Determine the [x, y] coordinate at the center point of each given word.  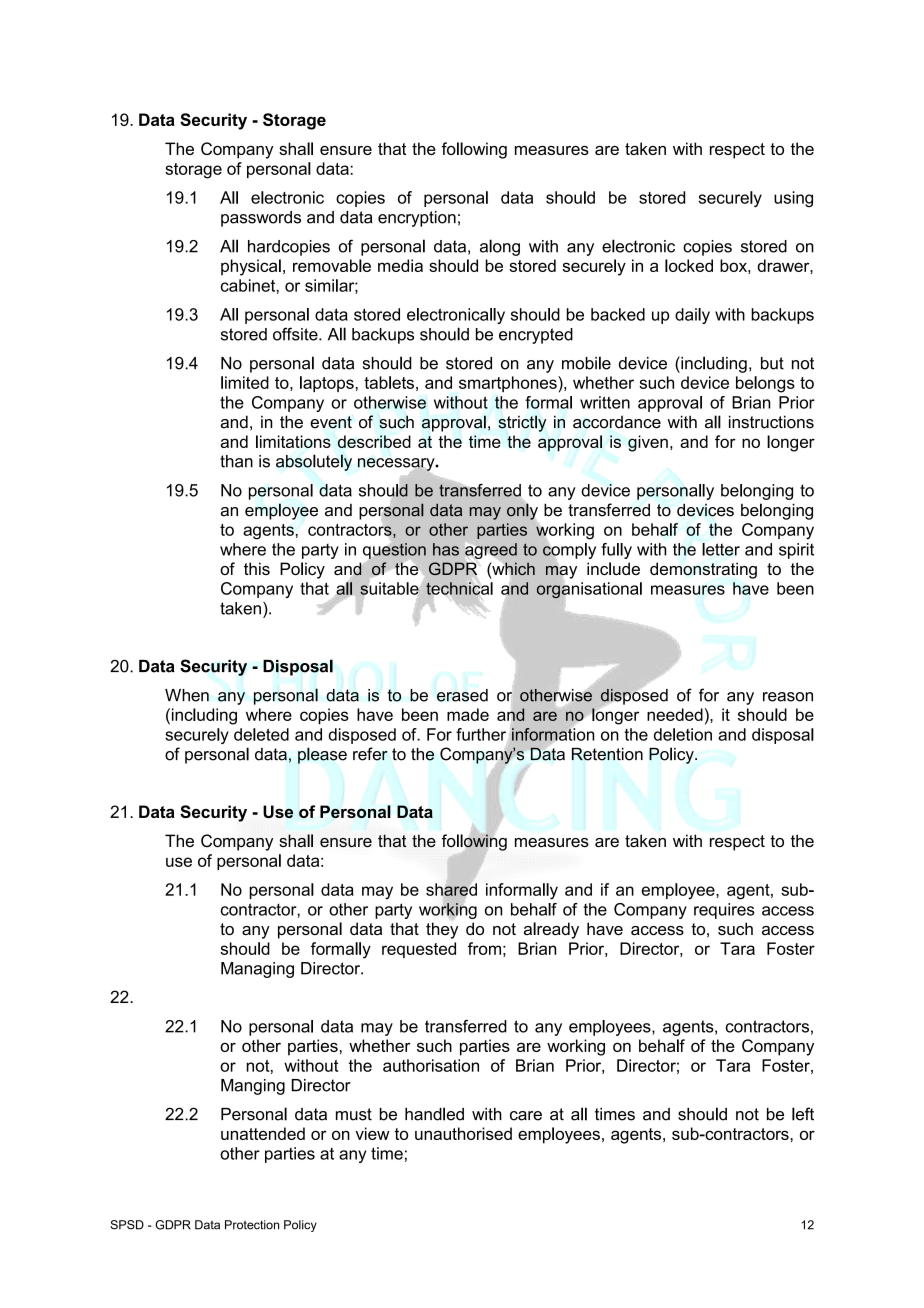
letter [721, 549]
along [500, 247]
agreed [491, 552]
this [257, 568]
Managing [257, 970]
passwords [261, 219]
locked [689, 265]
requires [724, 911]
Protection [252, 1225]
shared [451, 889]
